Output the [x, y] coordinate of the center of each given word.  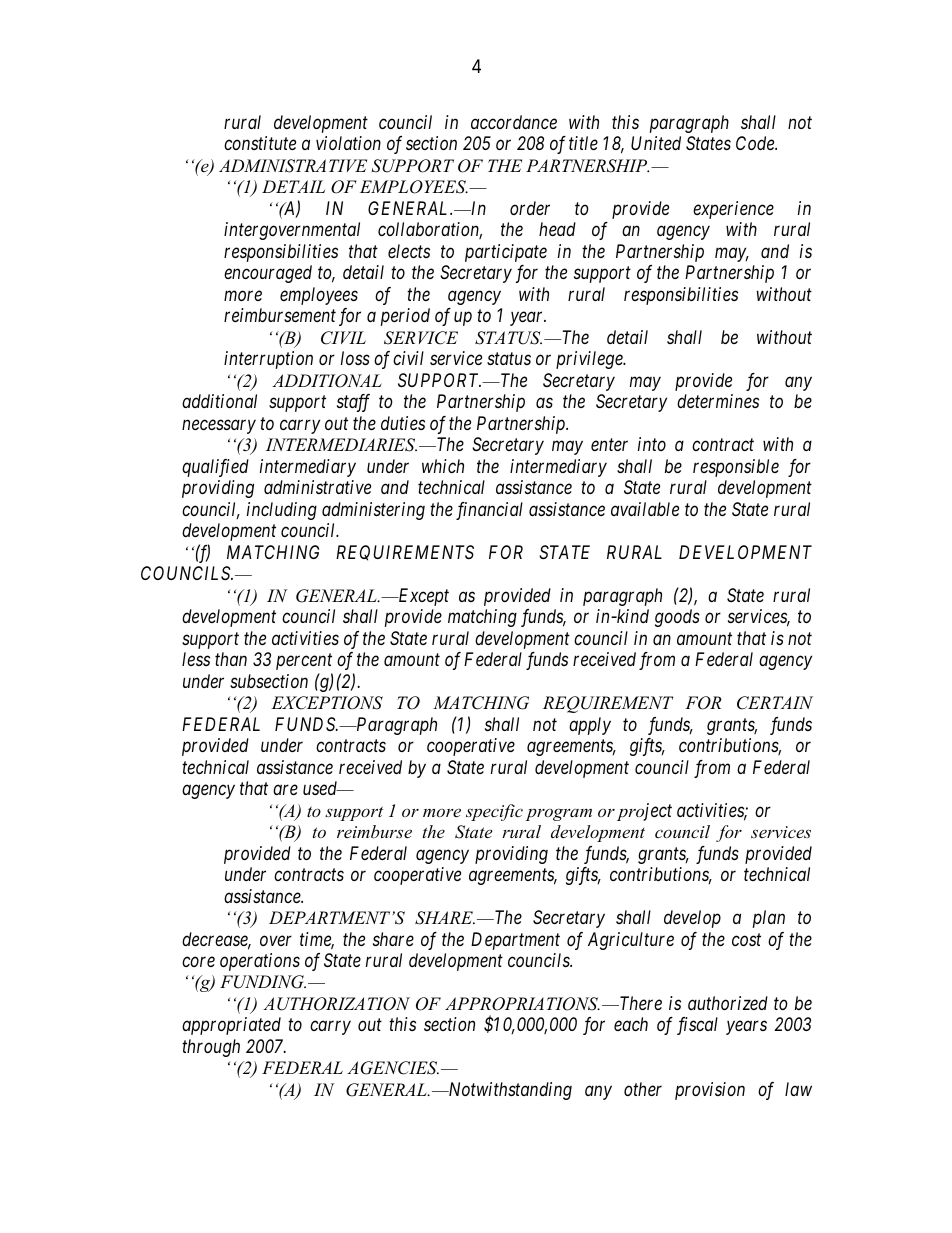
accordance [514, 122]
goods [677, 618]
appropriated [231, 1026]
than [231, 659]
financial [489, 511]
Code [756, 143]
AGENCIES [393, 1068]
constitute [260, 143]
